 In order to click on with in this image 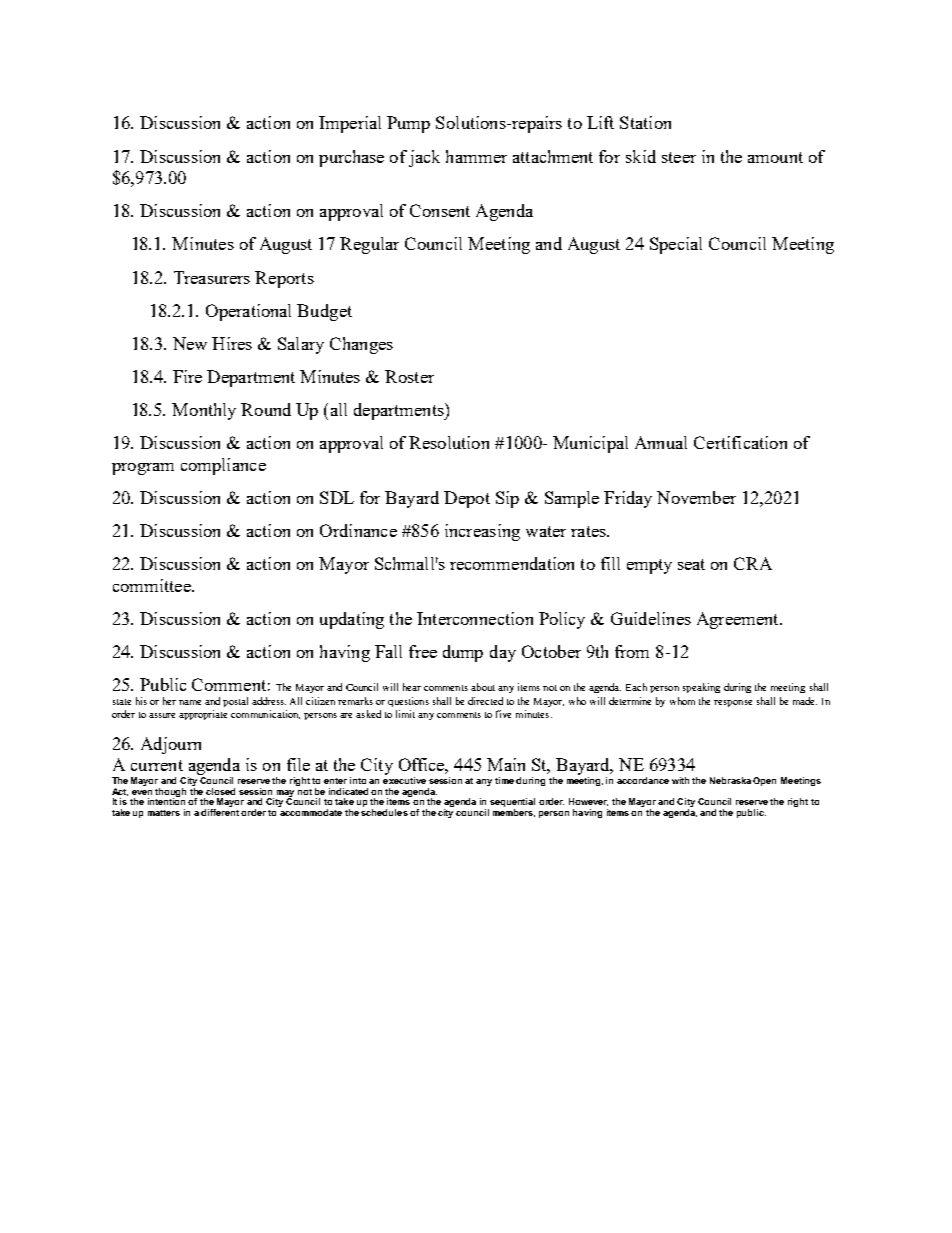, I will do `click(680, 780)`.
